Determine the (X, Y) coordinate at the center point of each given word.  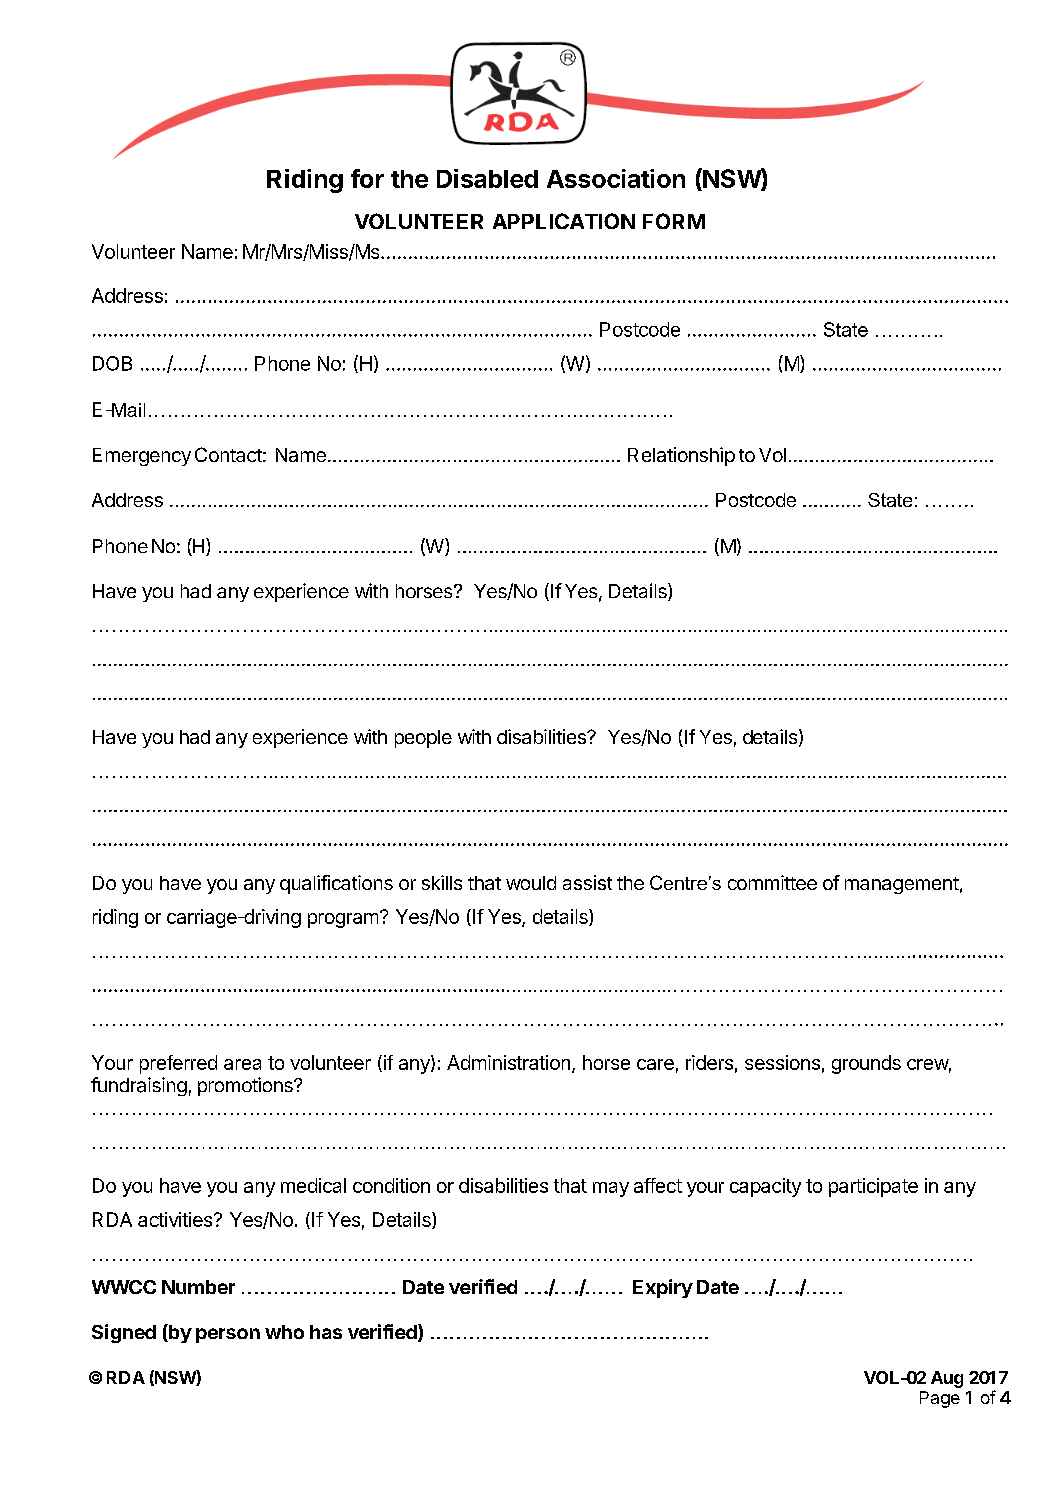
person (228, 1335)
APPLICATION (564, 221)
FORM (674, 221)
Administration (508, 1062)
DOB (112, 363)
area (242, 1064)
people (423, 739)
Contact (228, 454)
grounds (866, 1064)
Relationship (681, 456)
